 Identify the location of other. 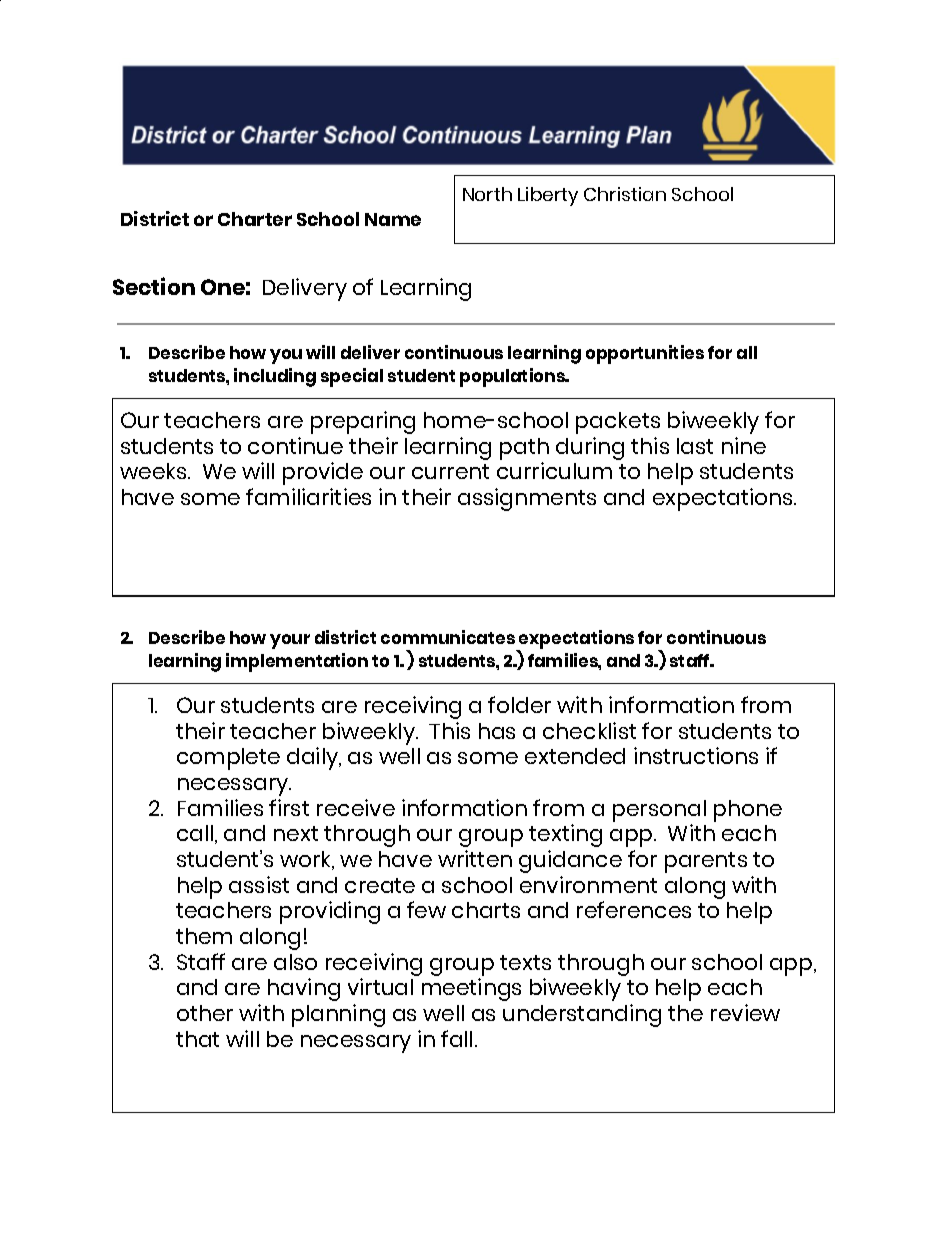
(205, 1013).
